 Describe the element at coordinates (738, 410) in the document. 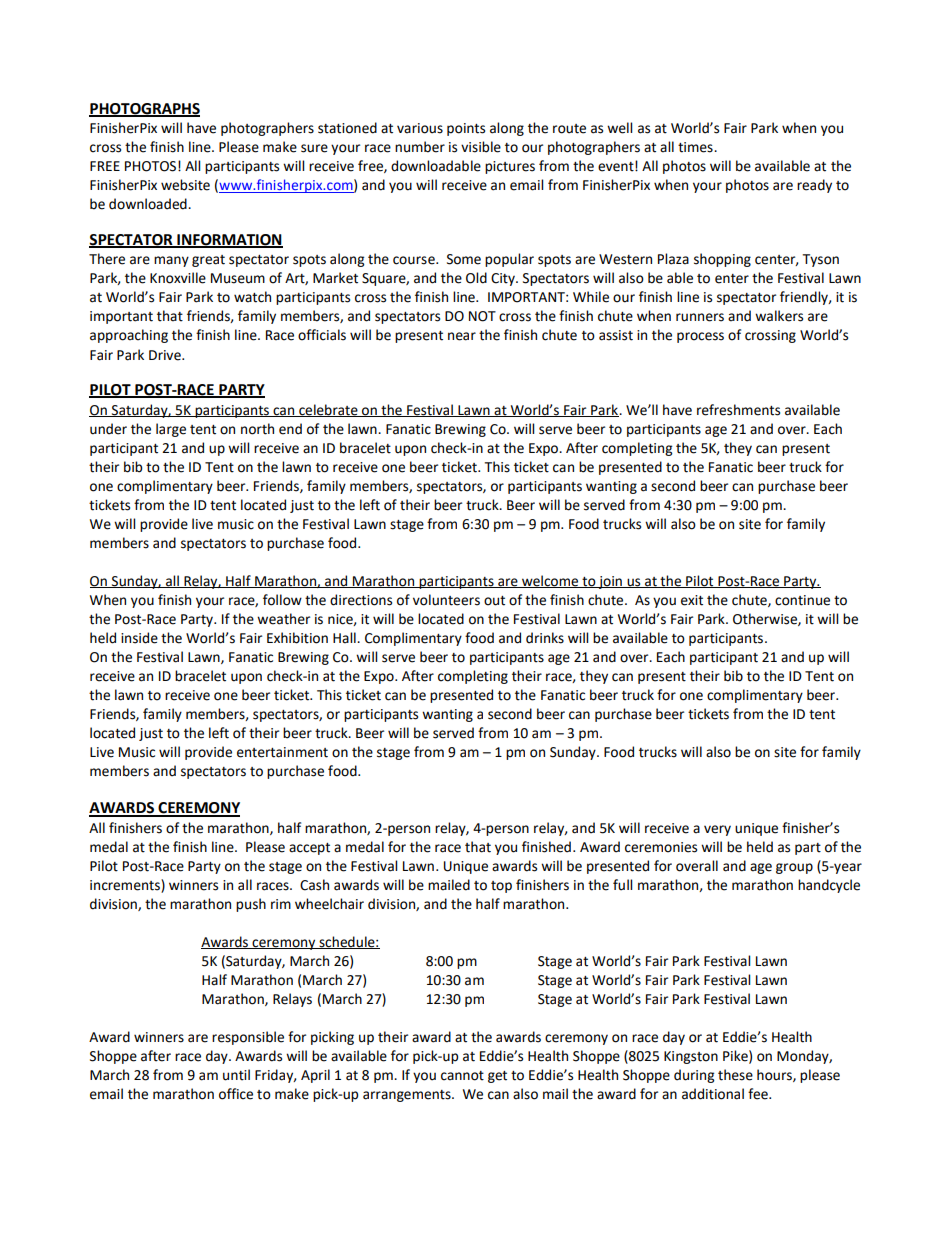

I see `refreshments` at that location.
